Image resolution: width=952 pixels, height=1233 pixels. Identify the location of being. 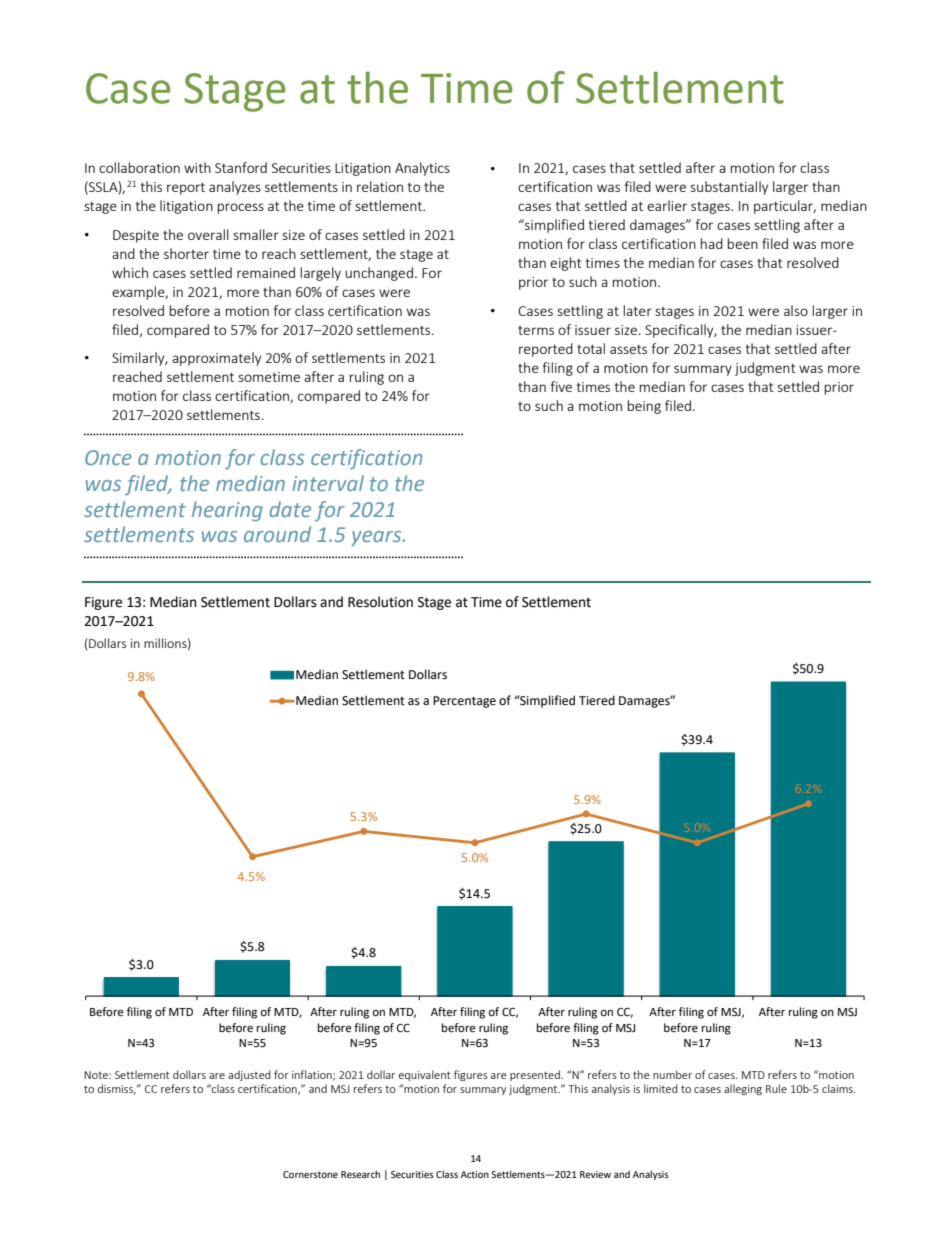
(644, 407).
